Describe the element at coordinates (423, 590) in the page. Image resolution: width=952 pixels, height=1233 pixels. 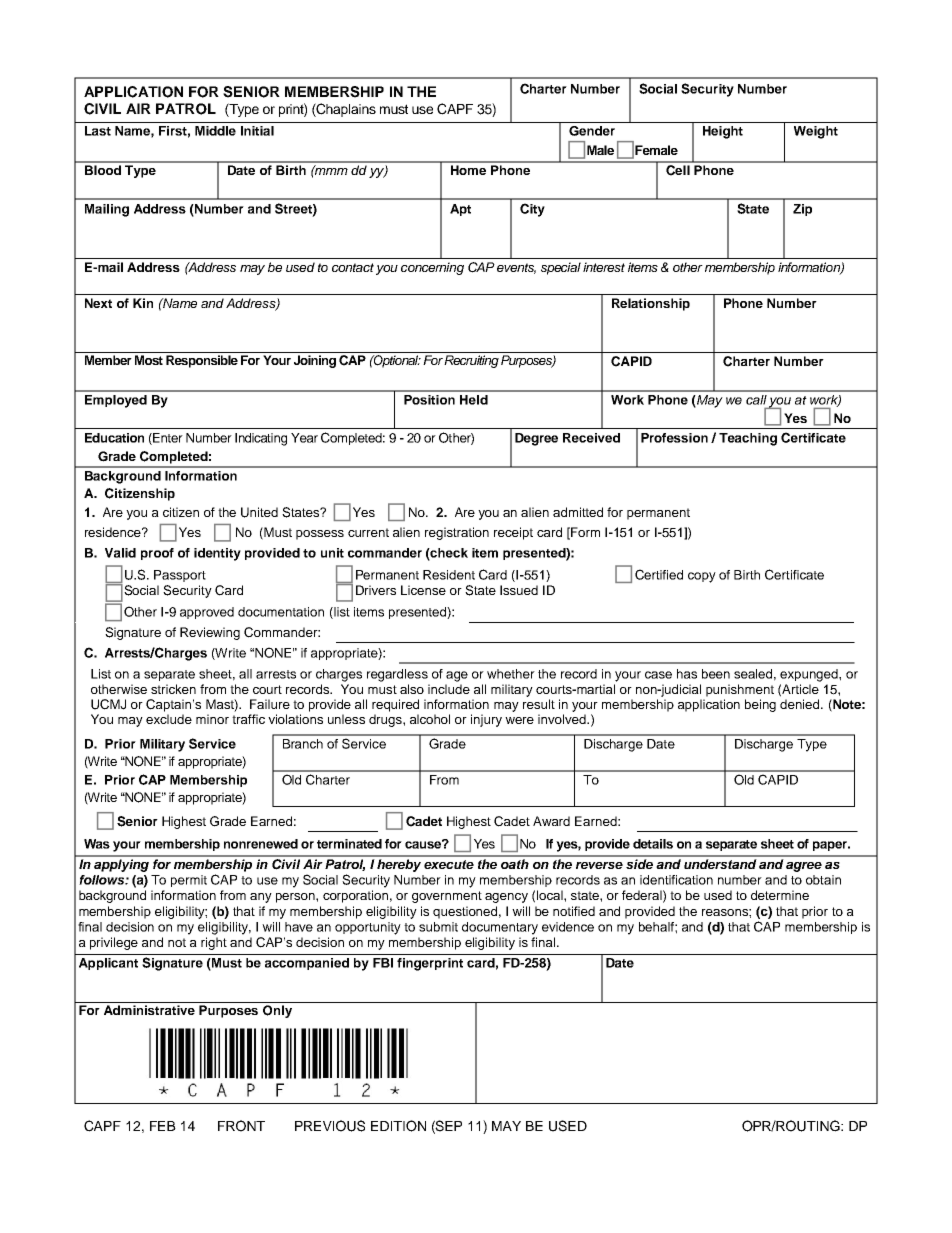
I see `License` at that location.
